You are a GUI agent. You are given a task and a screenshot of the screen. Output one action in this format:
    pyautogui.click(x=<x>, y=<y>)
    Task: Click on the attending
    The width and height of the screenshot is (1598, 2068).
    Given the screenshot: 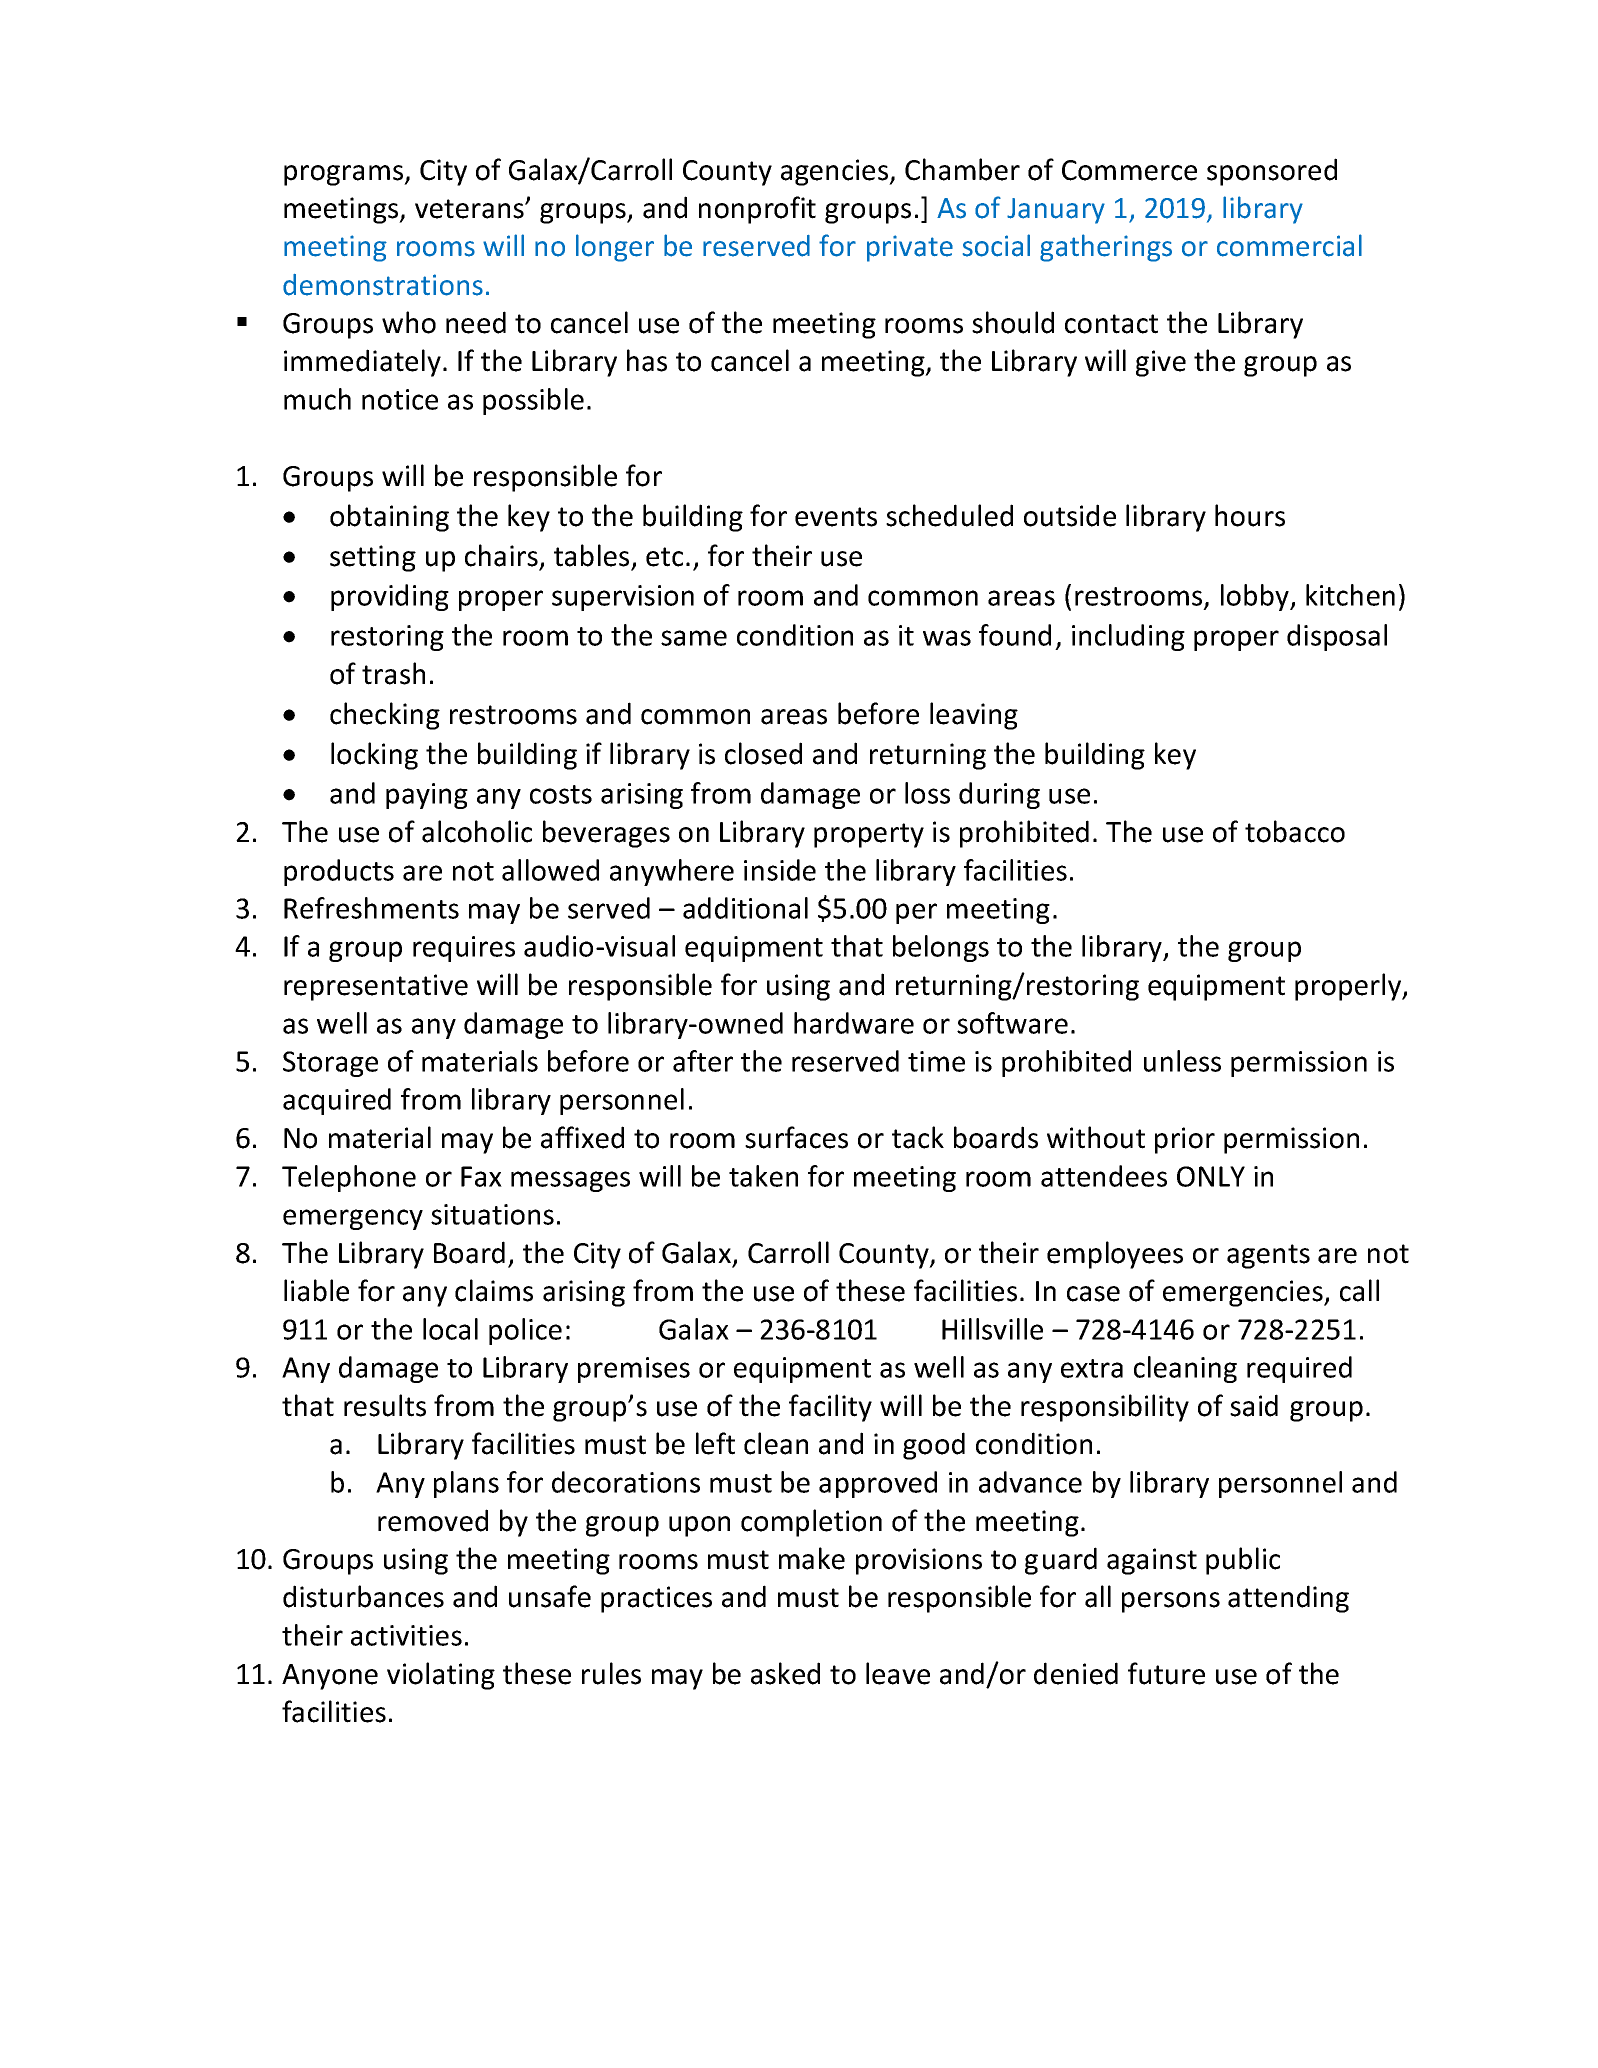 What is the action you would take?
    pyautogui.click(x=1288, y=1599)
